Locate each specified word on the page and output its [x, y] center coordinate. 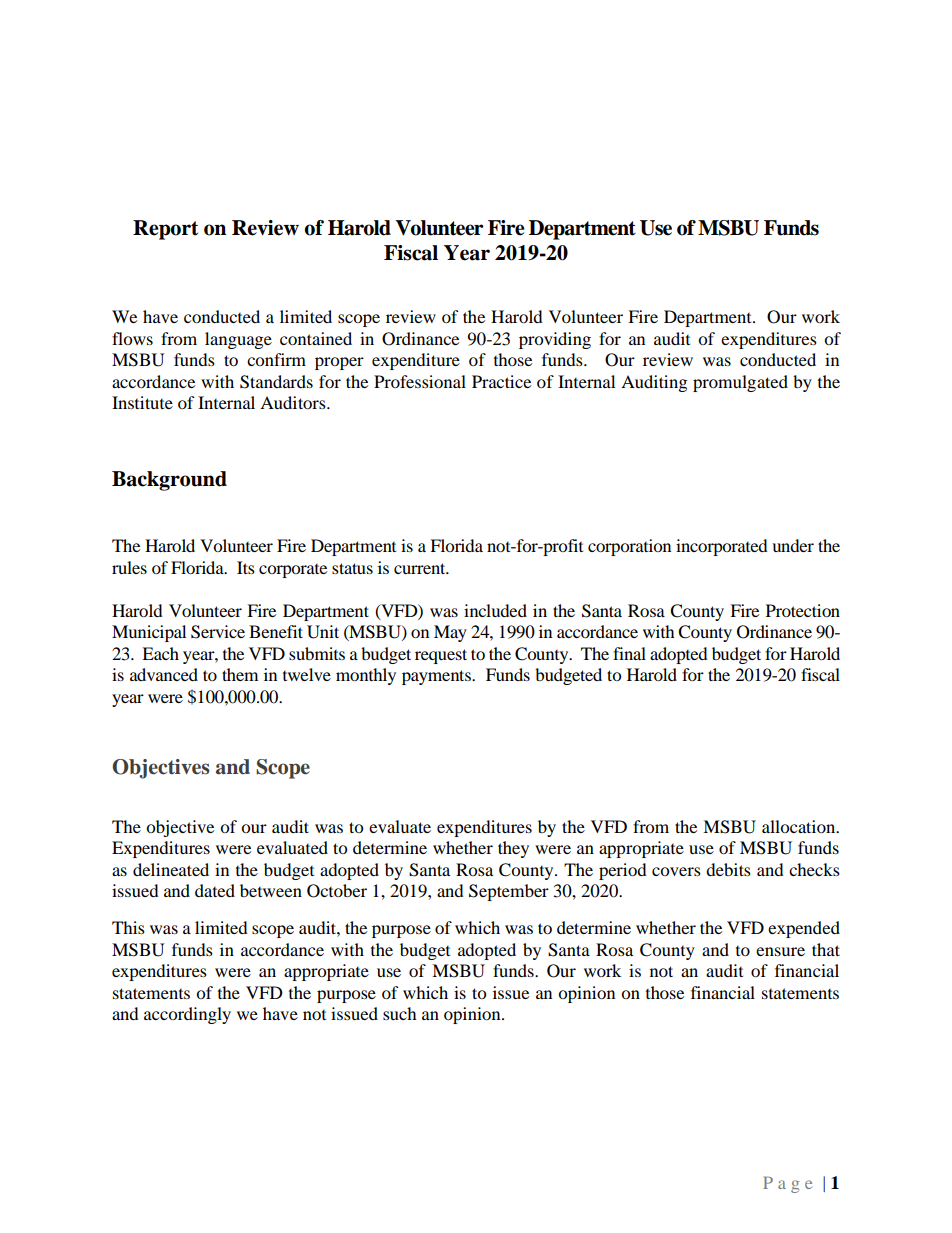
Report [165, 230]
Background [169, 481]
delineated [171, 869]
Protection [803, 610]
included [495, 610]
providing [555, 340]
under [793, 545]
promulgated [740, 383]
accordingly [187, 1015]
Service [218, 632]
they [513, 849]
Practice [501, 381]
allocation [800, 826]
